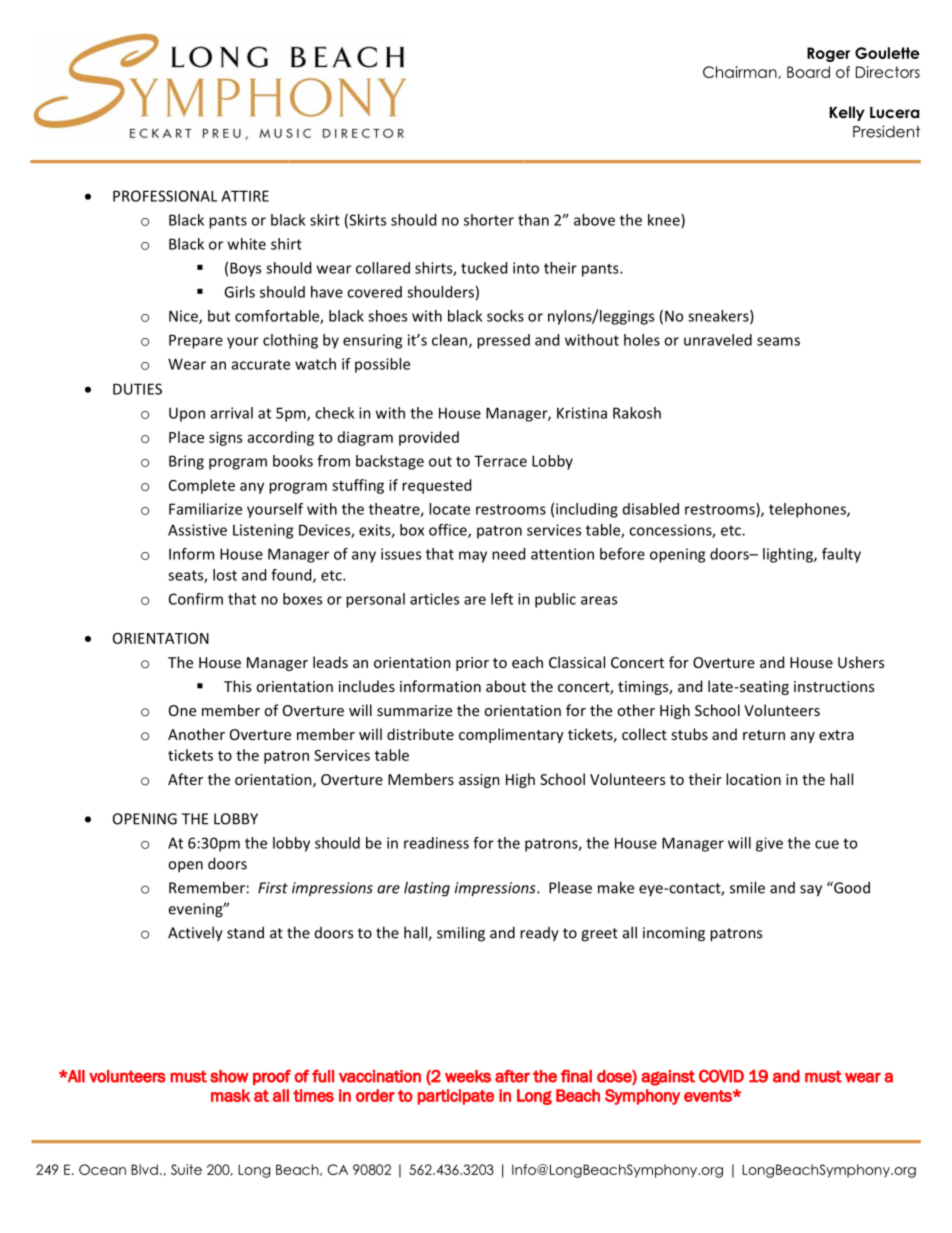 Image resolution: width=952 pixels, height=1233 pixels. Describe the element at coordinates (165, 196) in the document. I see `PROFESSIONAL` at that location.
